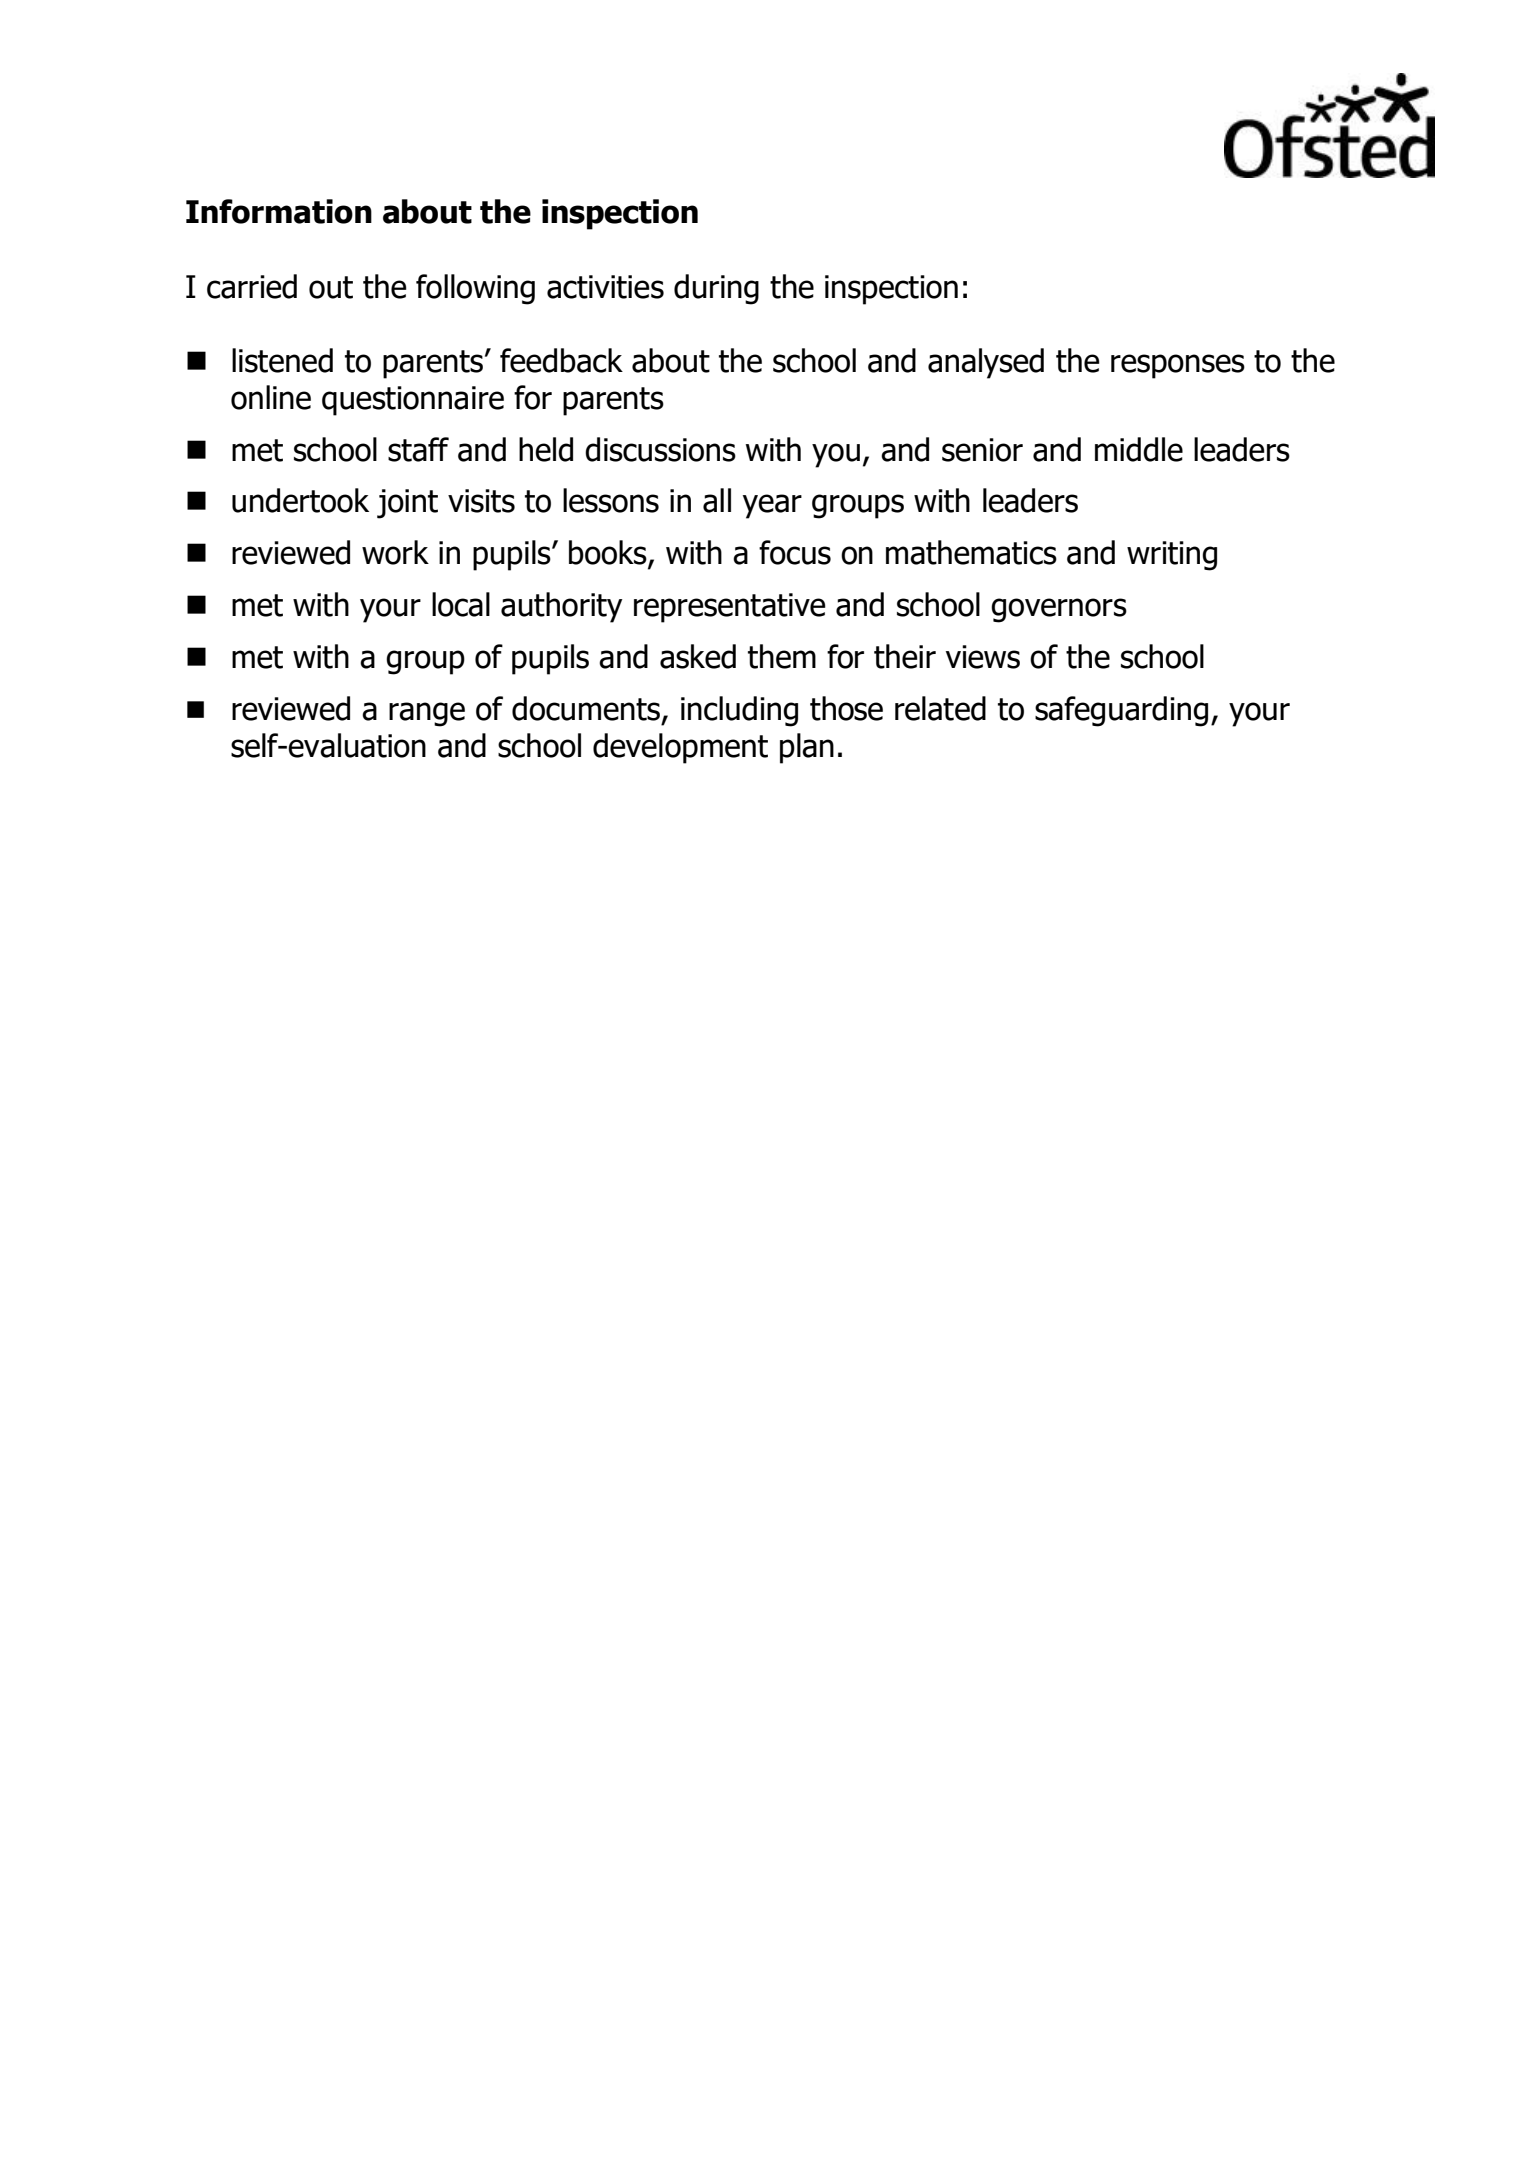 The image size is (1521, 2157). Describe the element at coordinates (730, 608) in the screenshot. I see `representative` at that location.
